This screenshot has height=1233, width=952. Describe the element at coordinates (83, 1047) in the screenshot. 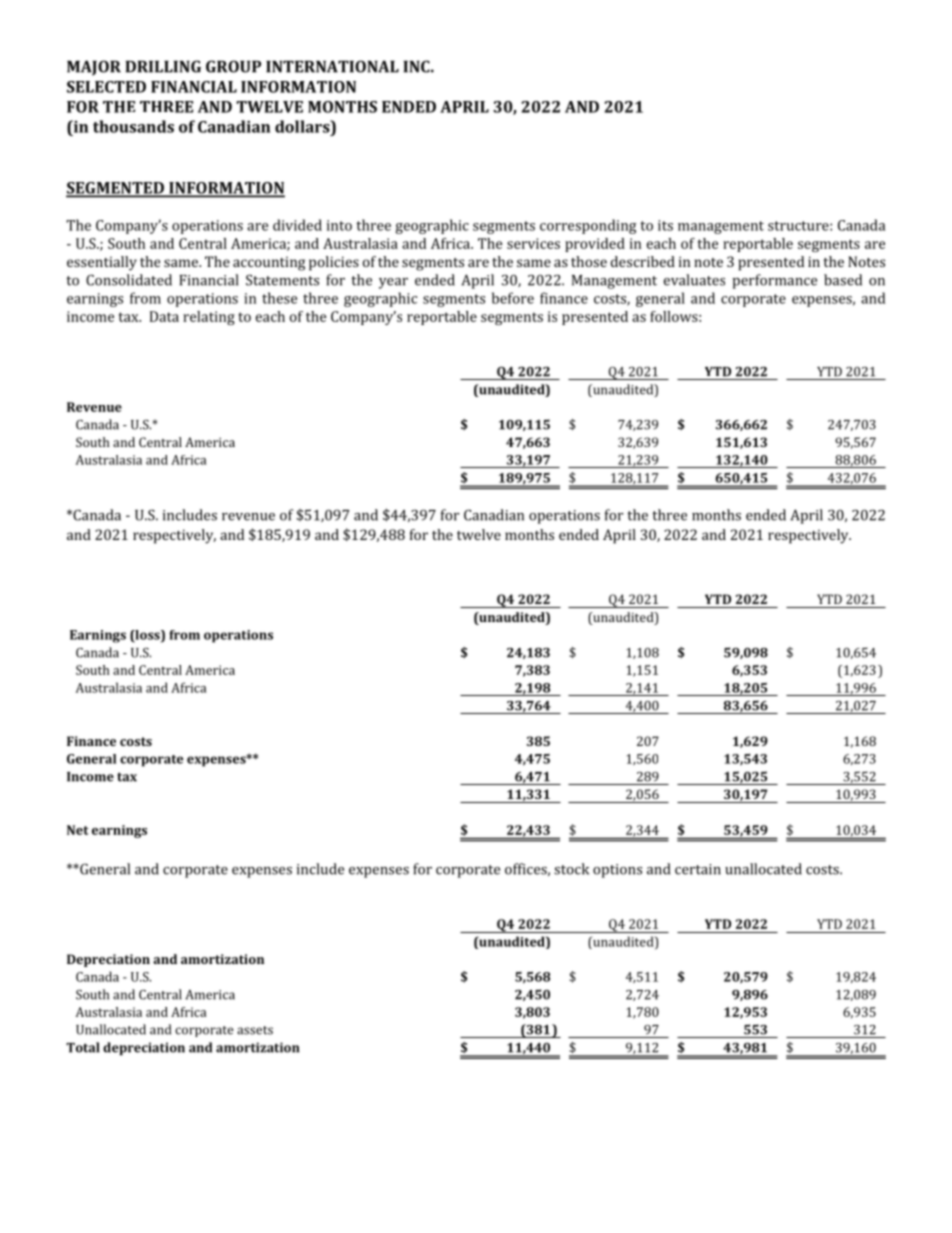

I see `Total` at that location.
